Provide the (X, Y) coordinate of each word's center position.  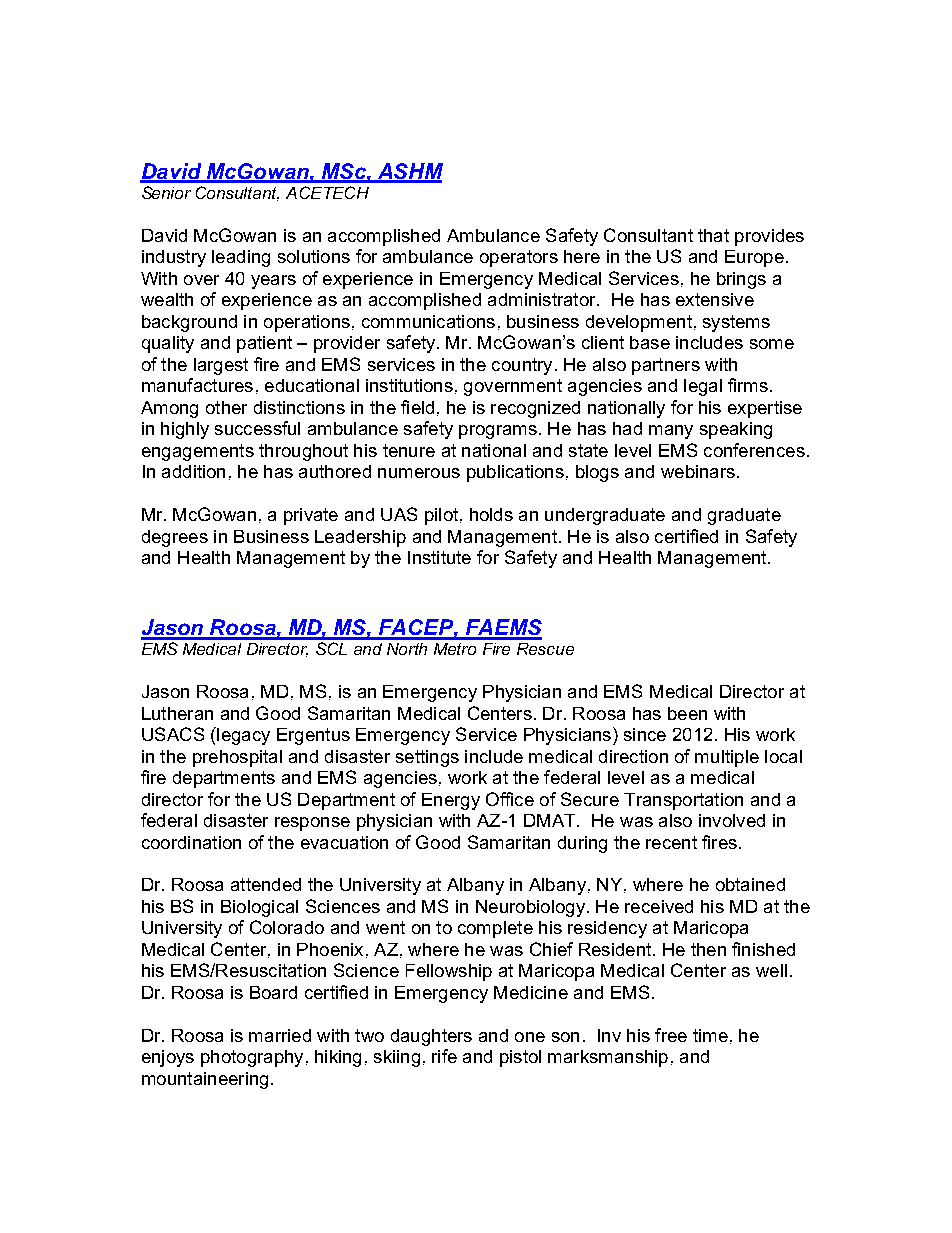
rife (444, 1056)
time (710, 1035)
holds (491, 514)
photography (252, 1058)
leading (241, 258)
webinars (698, 471)
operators (519, 258)
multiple (727, 758)
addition (193, 471)
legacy (242, 736)
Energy (451, 801)
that (713, 235)
